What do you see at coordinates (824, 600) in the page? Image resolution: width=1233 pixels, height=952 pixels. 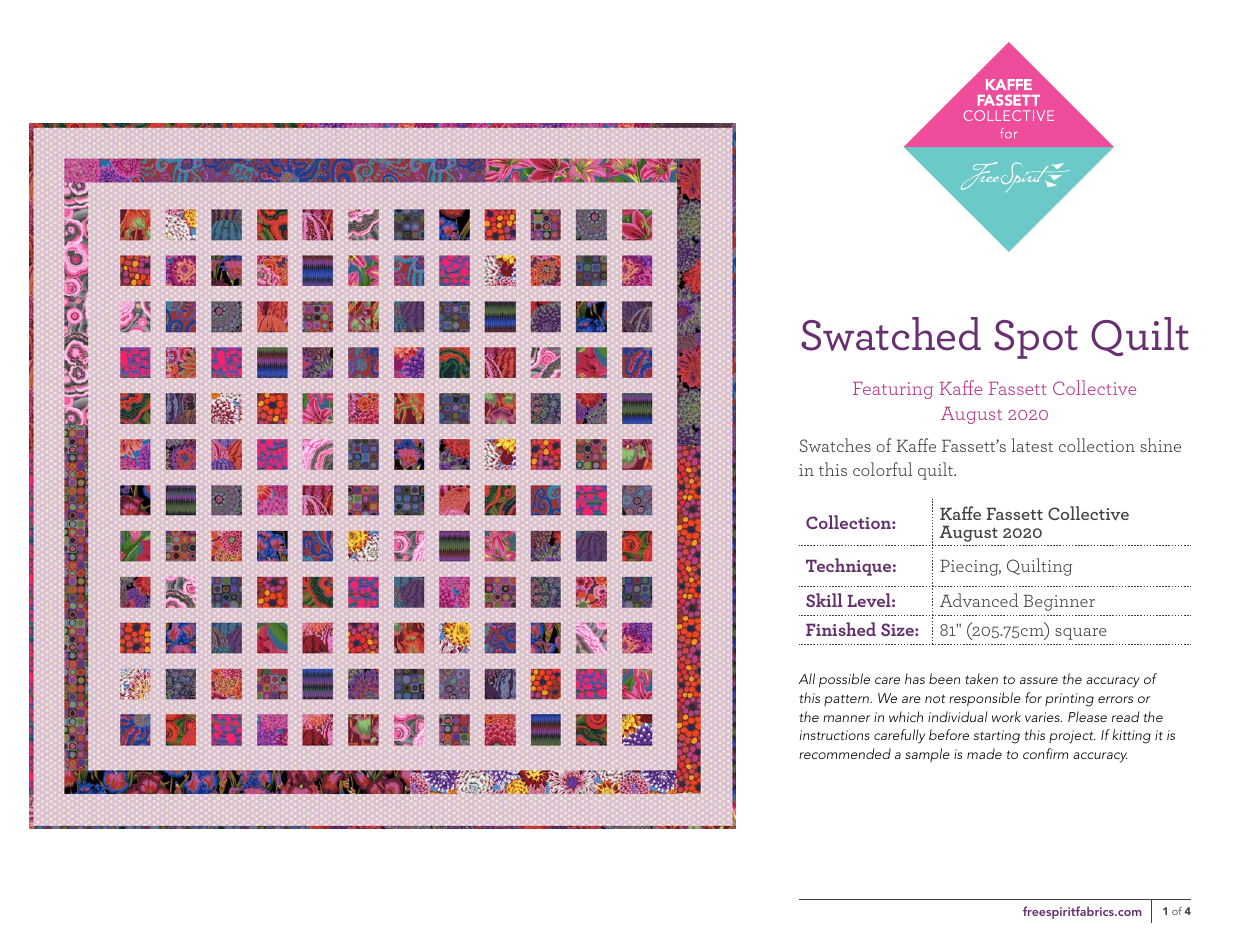 I see `Skill` at bounding box center [824, 600].
